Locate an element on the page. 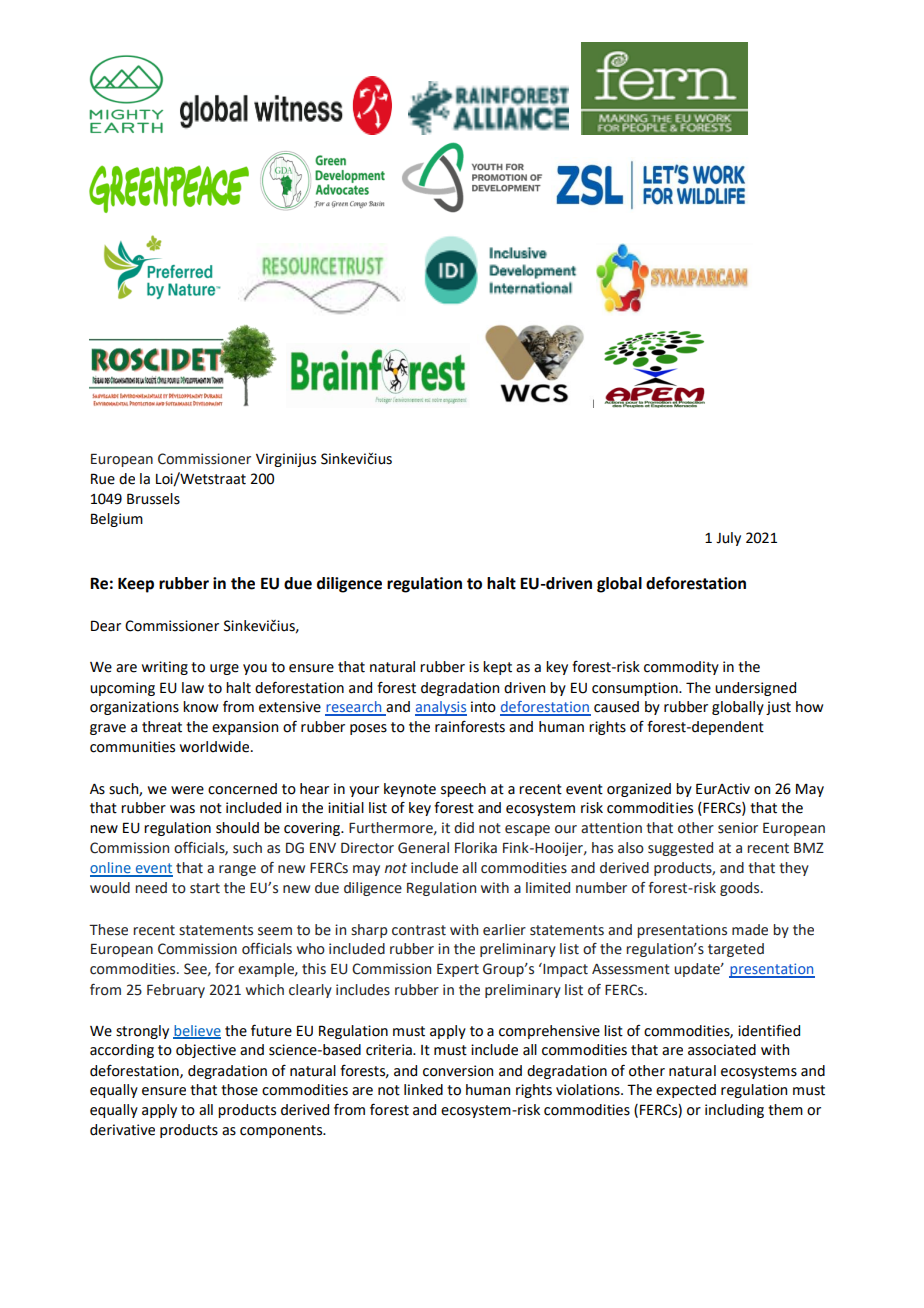 The width and height of the page is (924, 1308). commodity is located at coordinates (681, 668).
